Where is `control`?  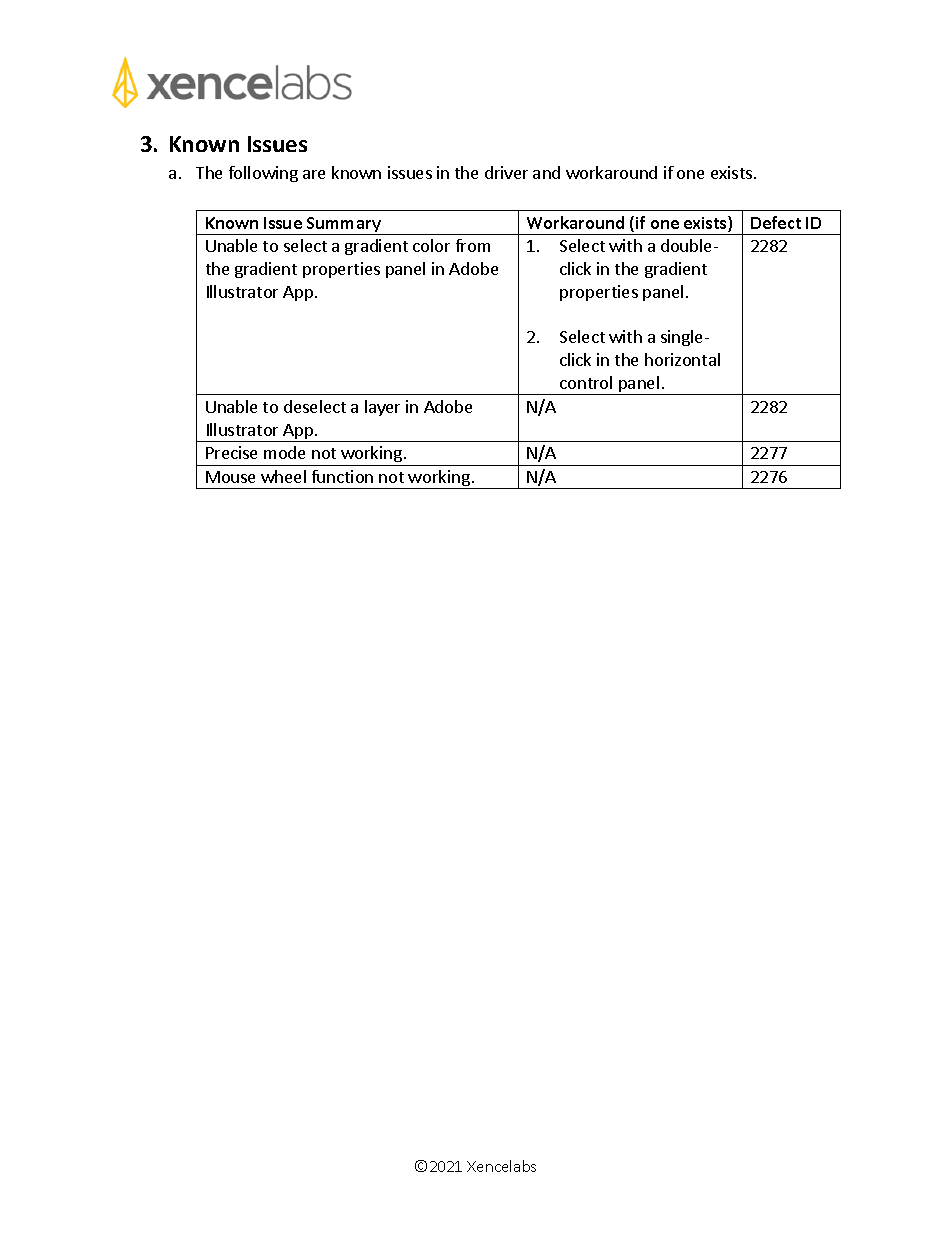
control is located at coordinates (586, 382).
